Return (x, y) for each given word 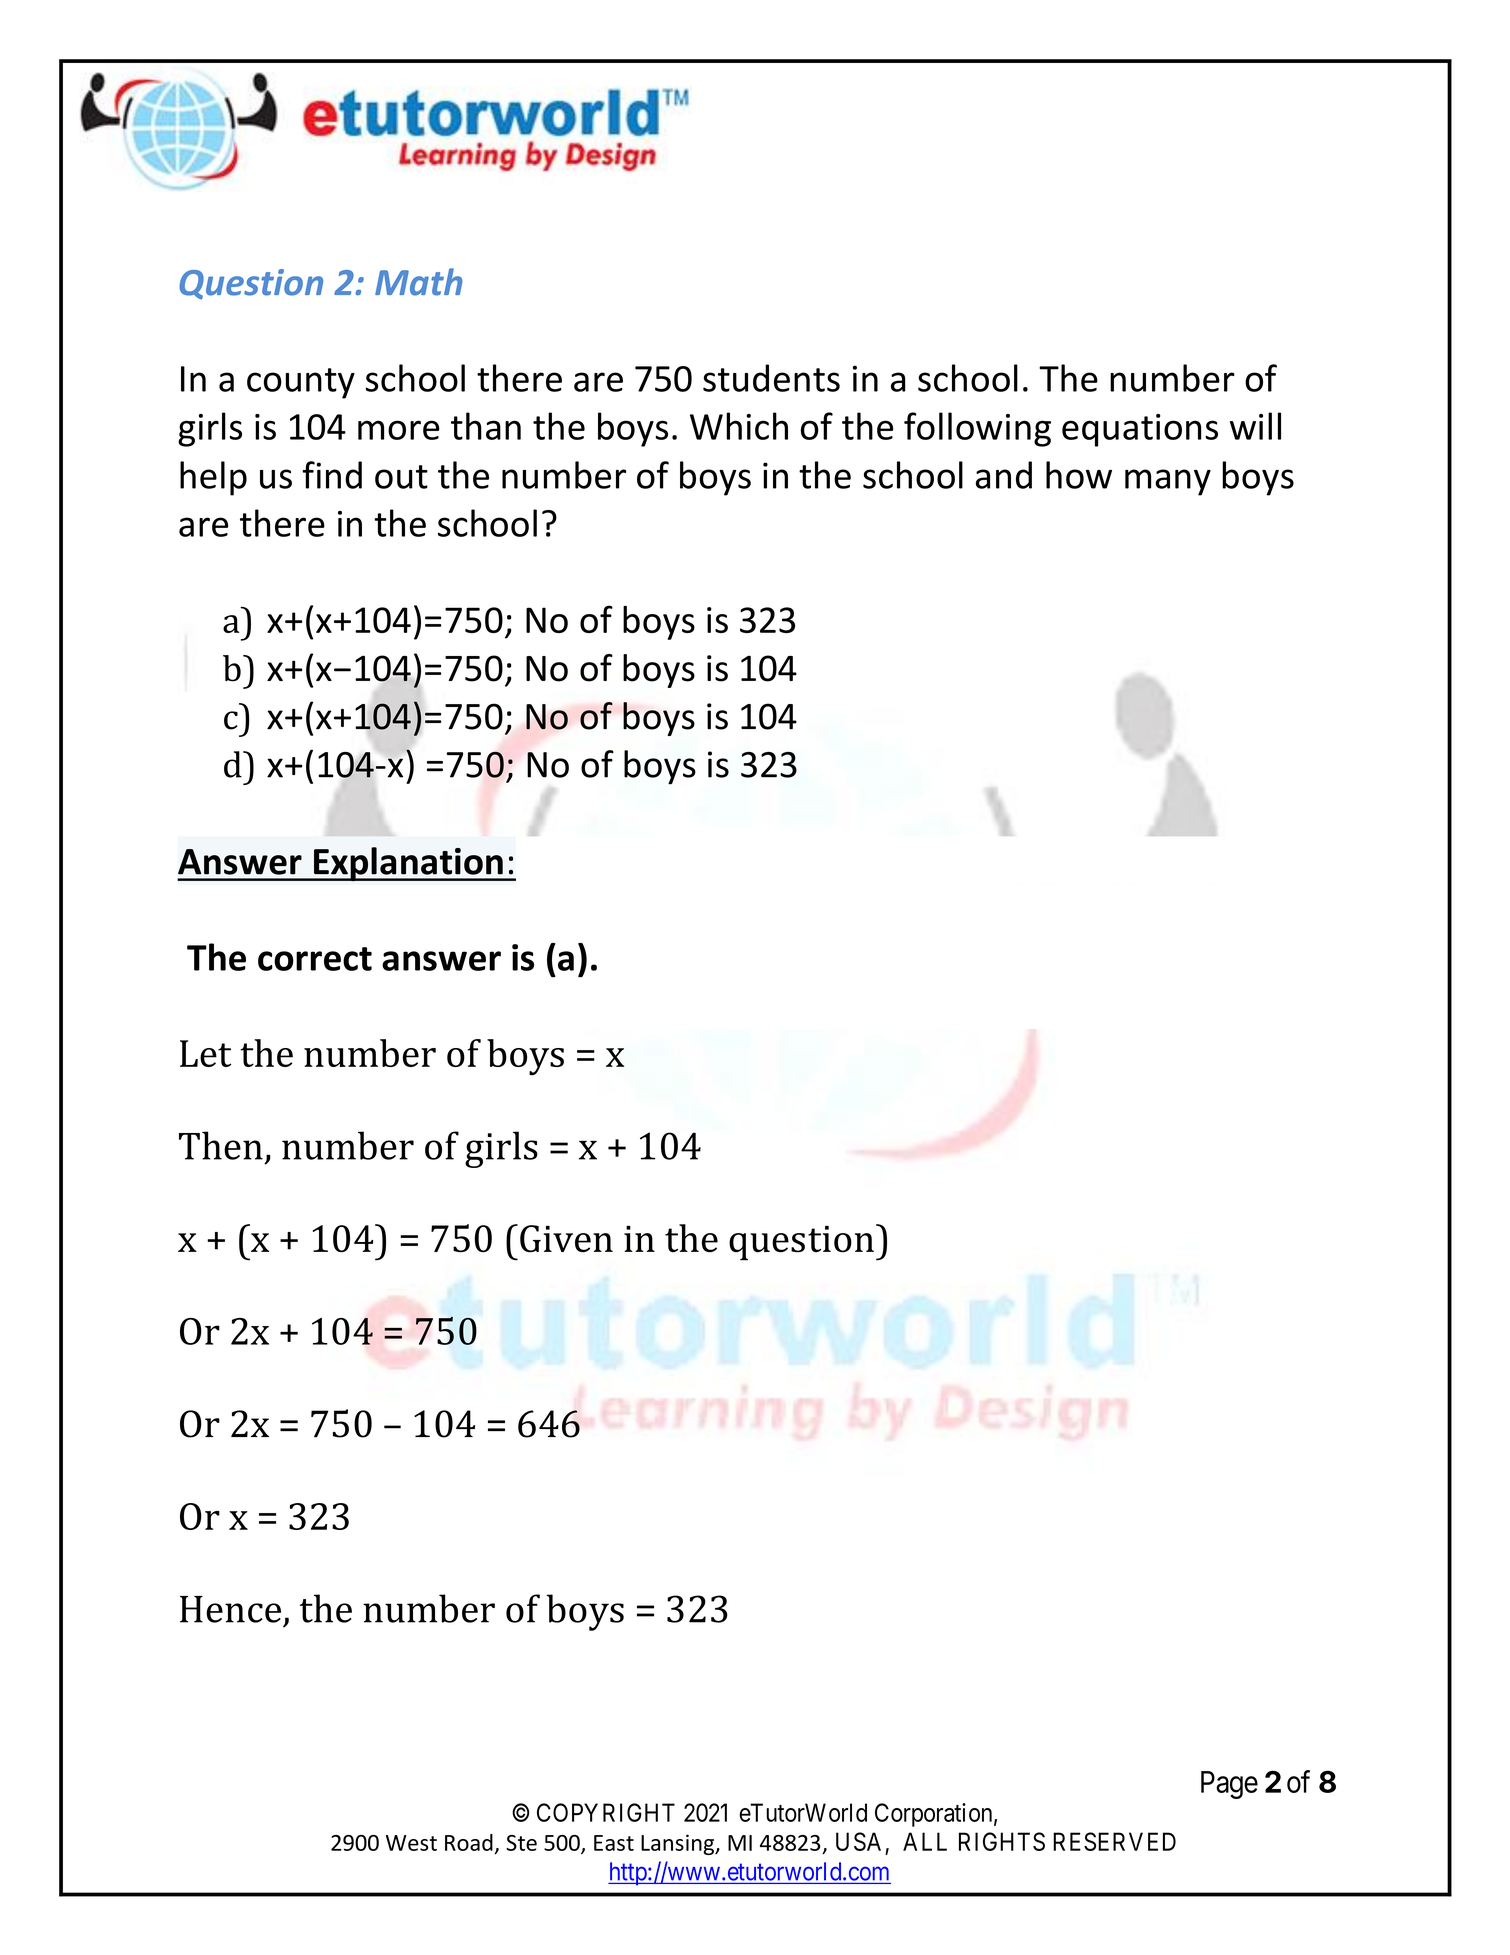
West (411, 1843)
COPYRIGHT (606, 1812)
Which (739, 426)
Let (205, 1053)
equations (1140, 430)
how (1079, 475)
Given (566, 1239)
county (301, 383)
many (1168, 482)
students (771, 378)
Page (1229, 1785)
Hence (230, 1609)
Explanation (408, 864)
